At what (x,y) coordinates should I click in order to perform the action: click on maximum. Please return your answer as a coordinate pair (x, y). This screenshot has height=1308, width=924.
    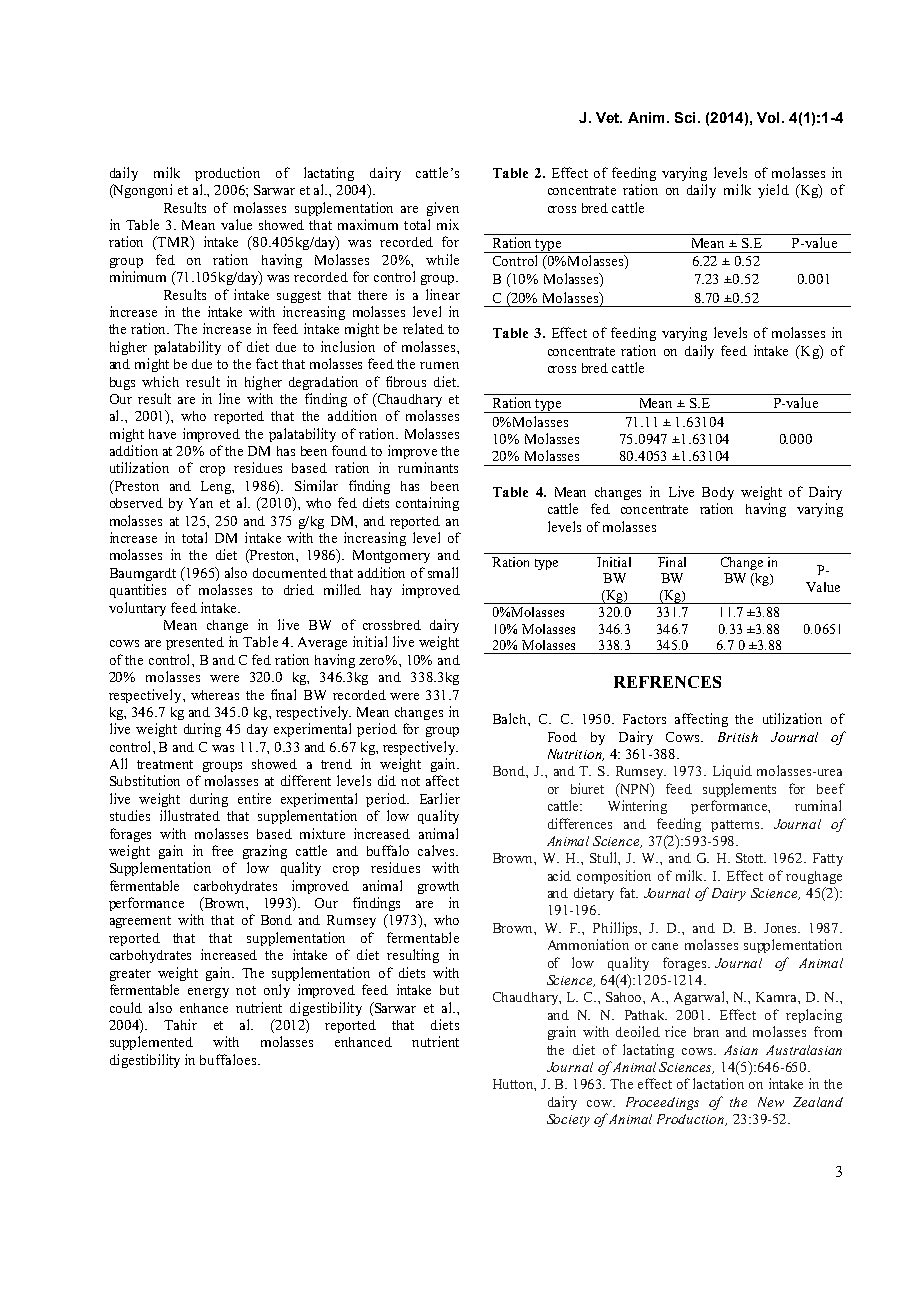
    Looking at the image, I should click on (368, 224).
